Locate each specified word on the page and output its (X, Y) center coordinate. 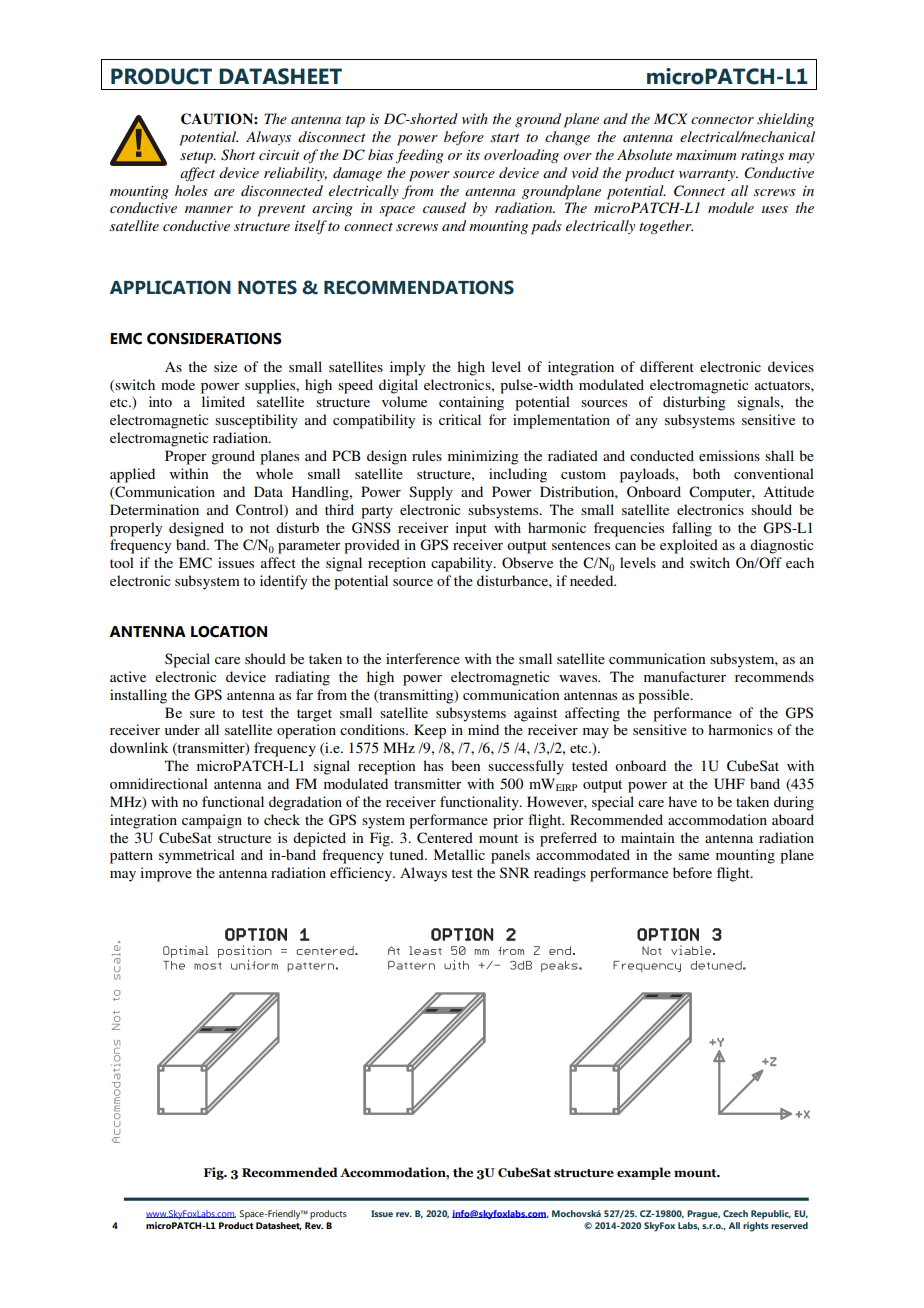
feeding (419, 156)
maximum (706, 155)
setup (197, 157)
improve (166, 874)
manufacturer (685, 676)
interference (423, 658)
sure (202, 714)
